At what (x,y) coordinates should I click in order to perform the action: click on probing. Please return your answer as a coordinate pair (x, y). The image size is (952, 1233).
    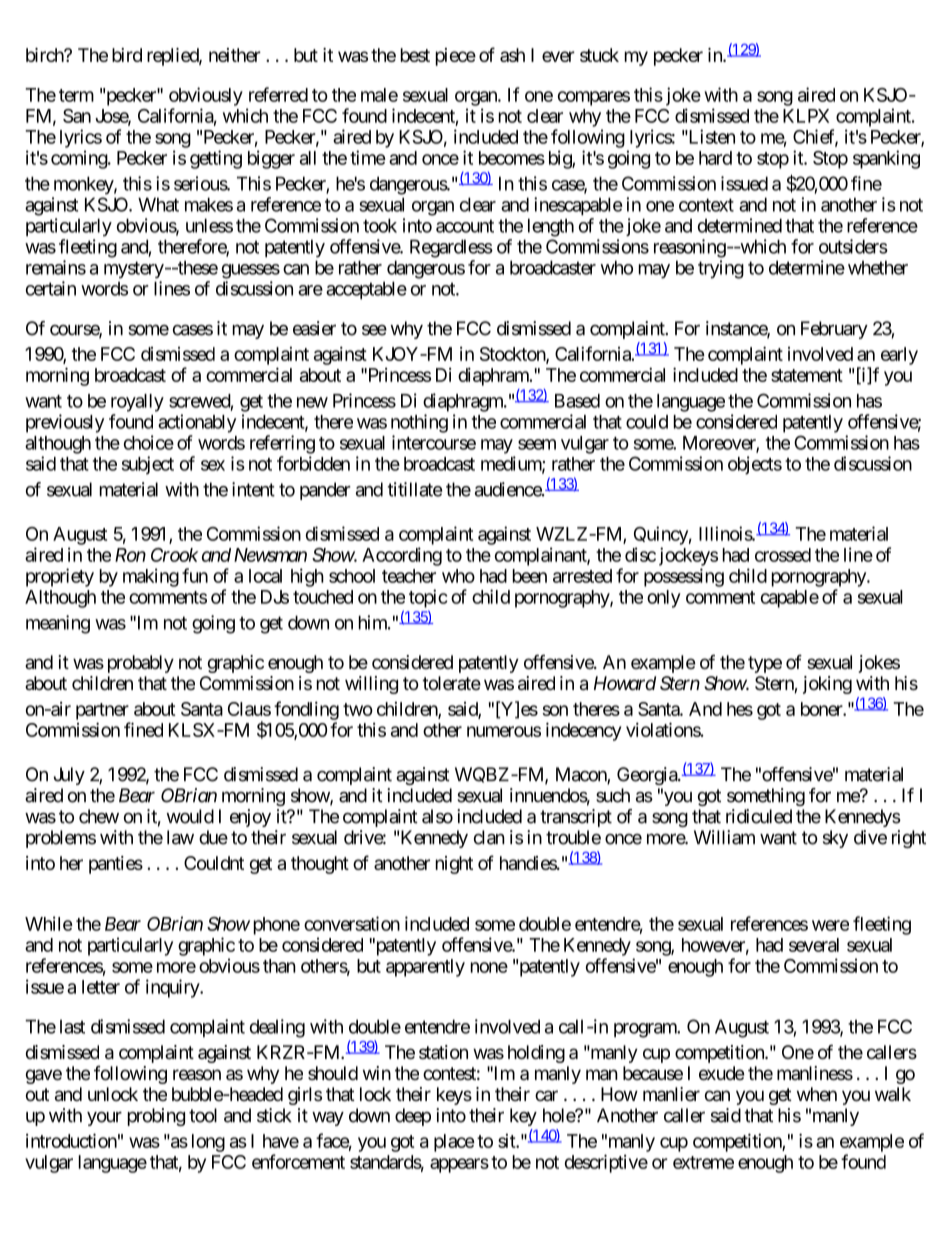
    Looking at the image, I should click on (156, 1117).
